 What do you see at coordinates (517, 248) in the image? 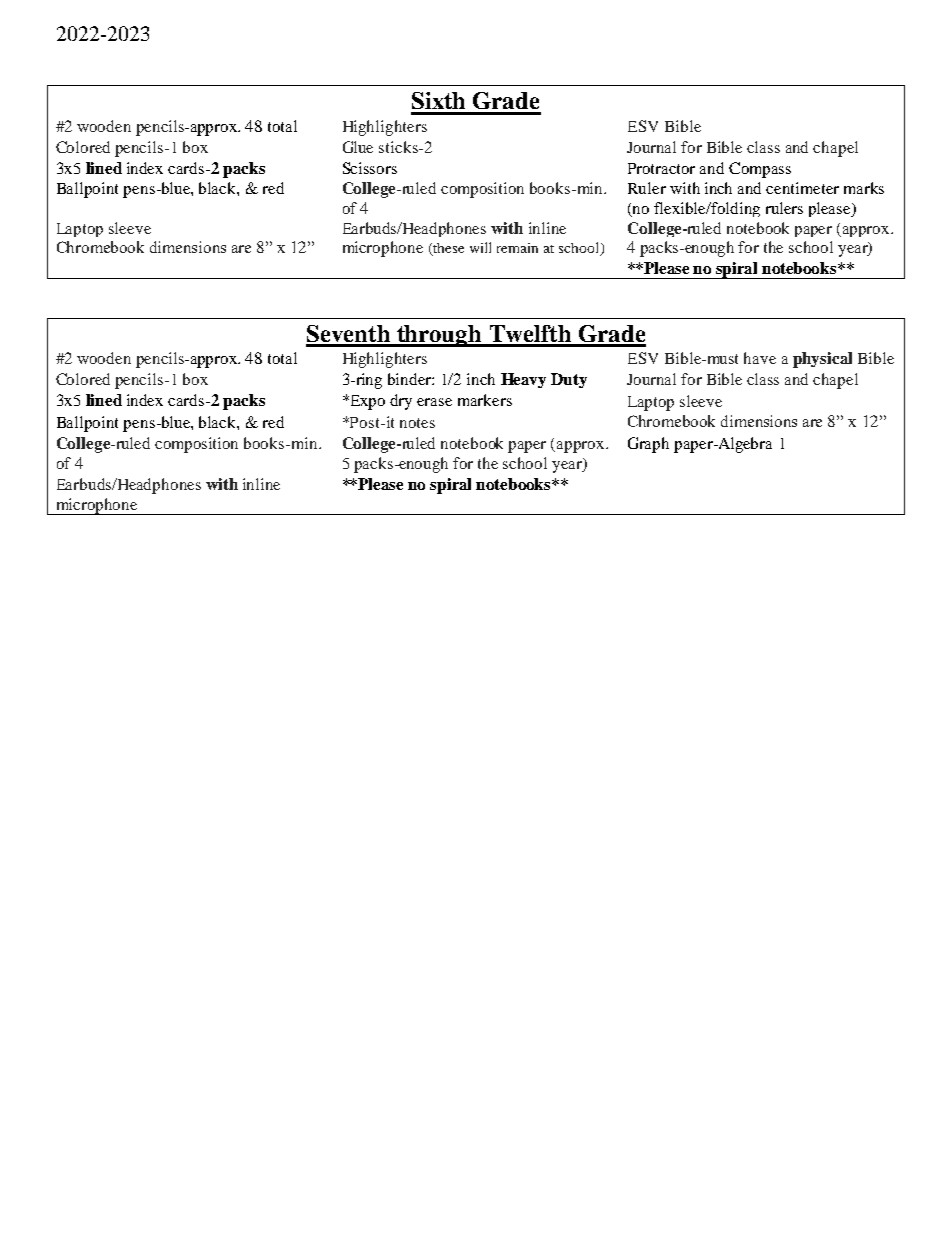
I see `remain` at bounding box center [517, 248].
